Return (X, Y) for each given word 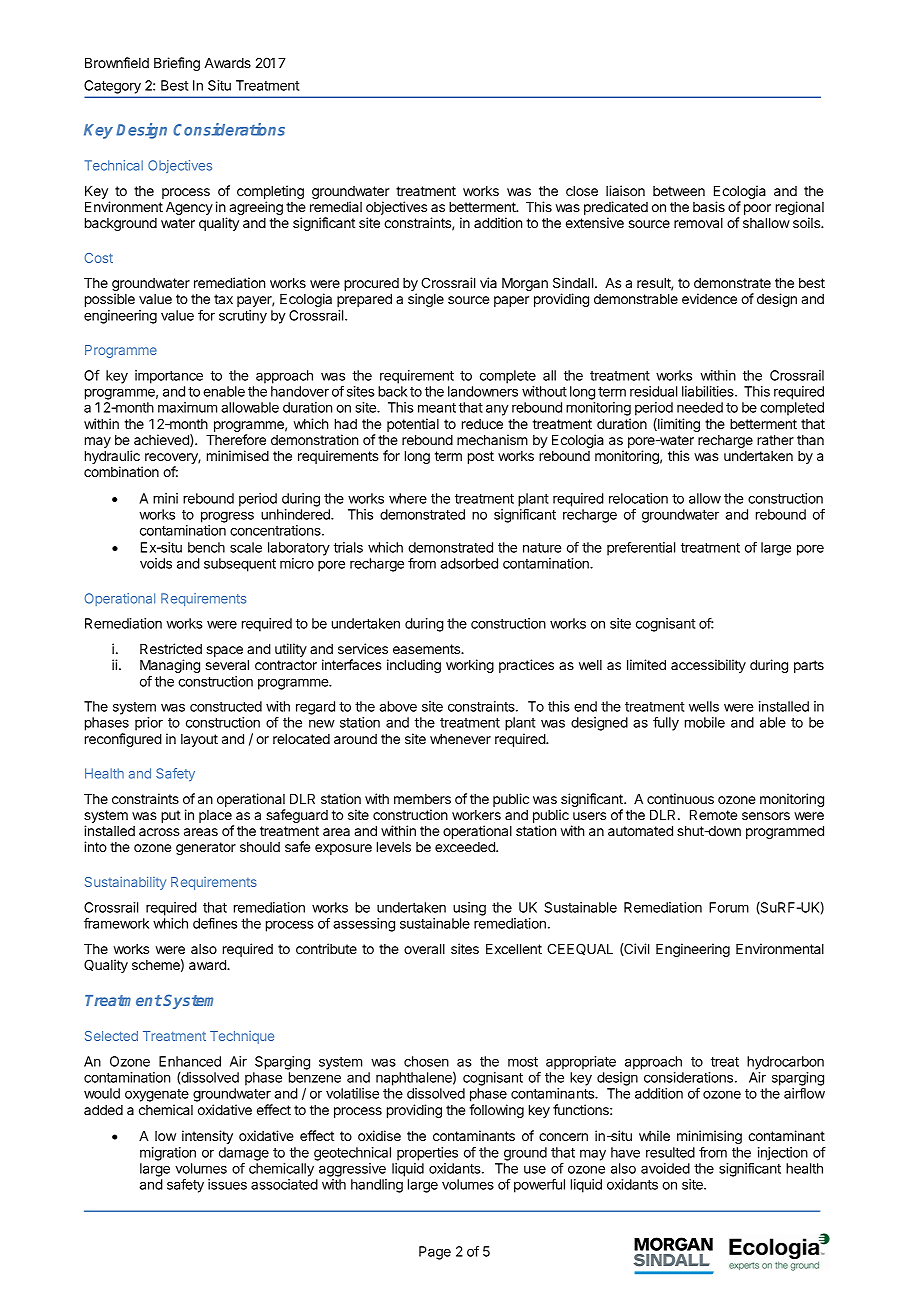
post (481, 457)
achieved (162, 440)
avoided (665, 1168)
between (679, 191)
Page (435, 1253)
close (582, 191)
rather (775, 440)
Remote (713, 815)
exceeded (466, 847)
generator (206, 848)
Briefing (177, 64)
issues (227, 1184)
